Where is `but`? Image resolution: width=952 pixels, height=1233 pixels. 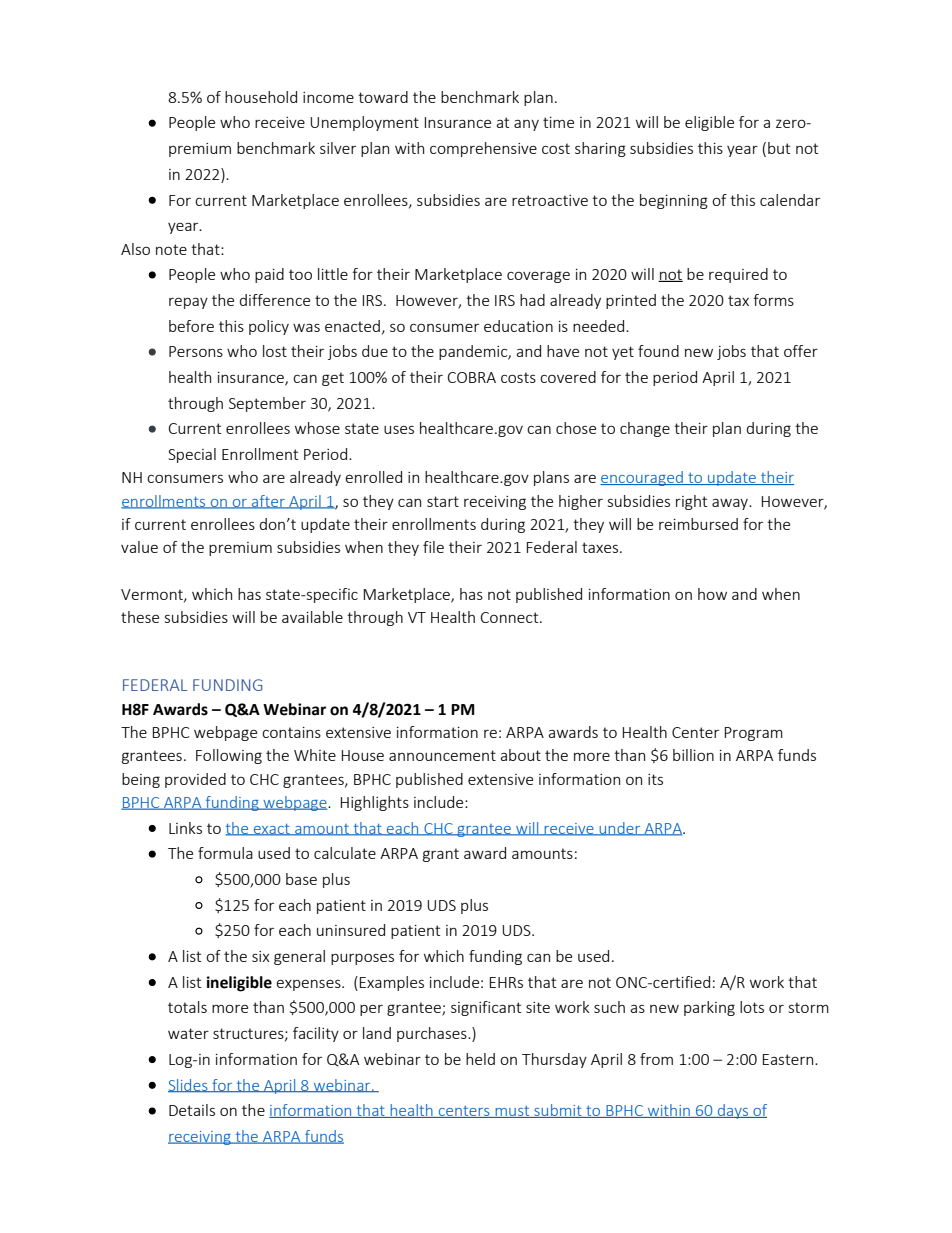 but is located at coordinates (779, 148).
